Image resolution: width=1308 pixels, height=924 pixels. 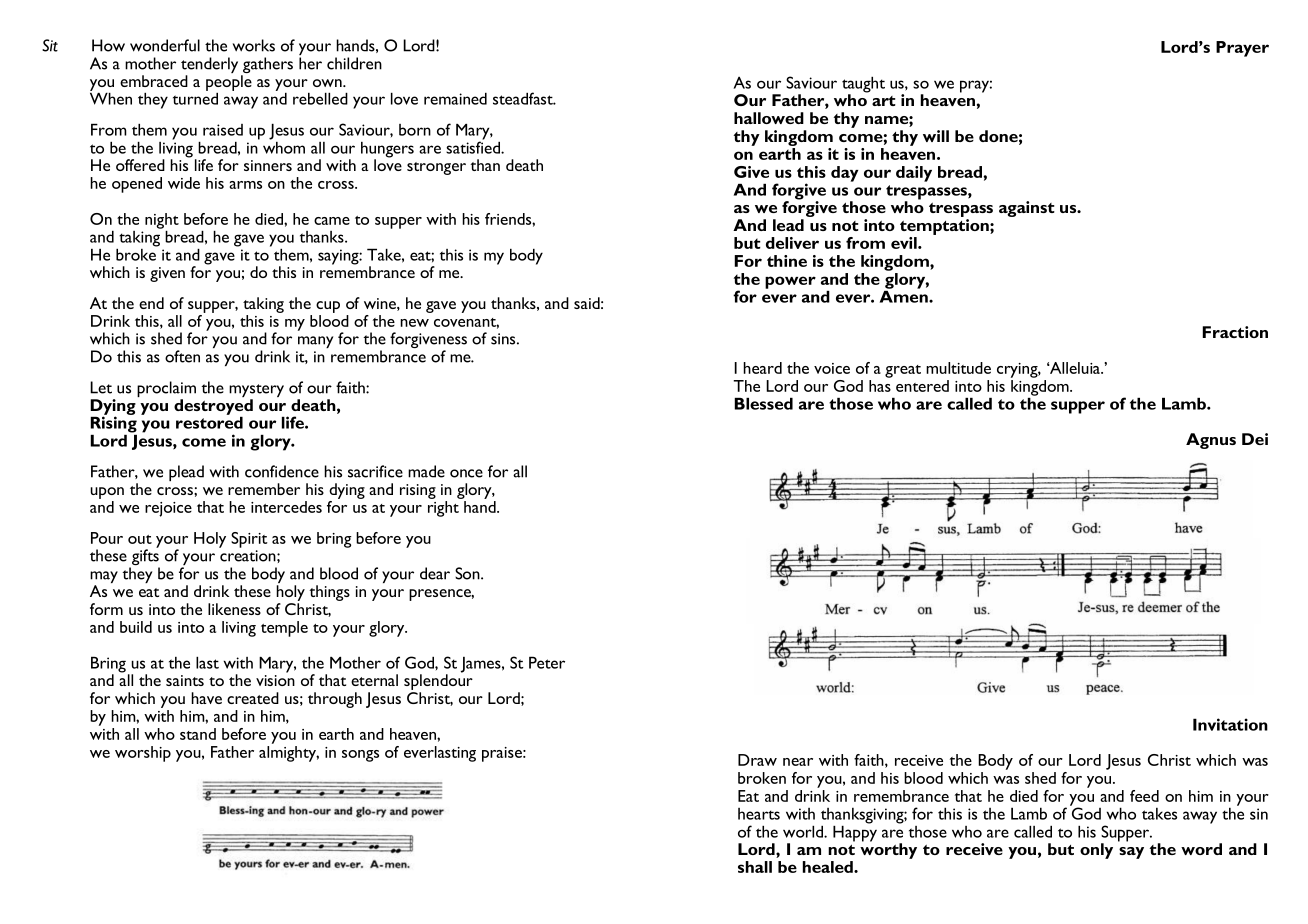 I want to click on taught, so click(x=863, y=85).
